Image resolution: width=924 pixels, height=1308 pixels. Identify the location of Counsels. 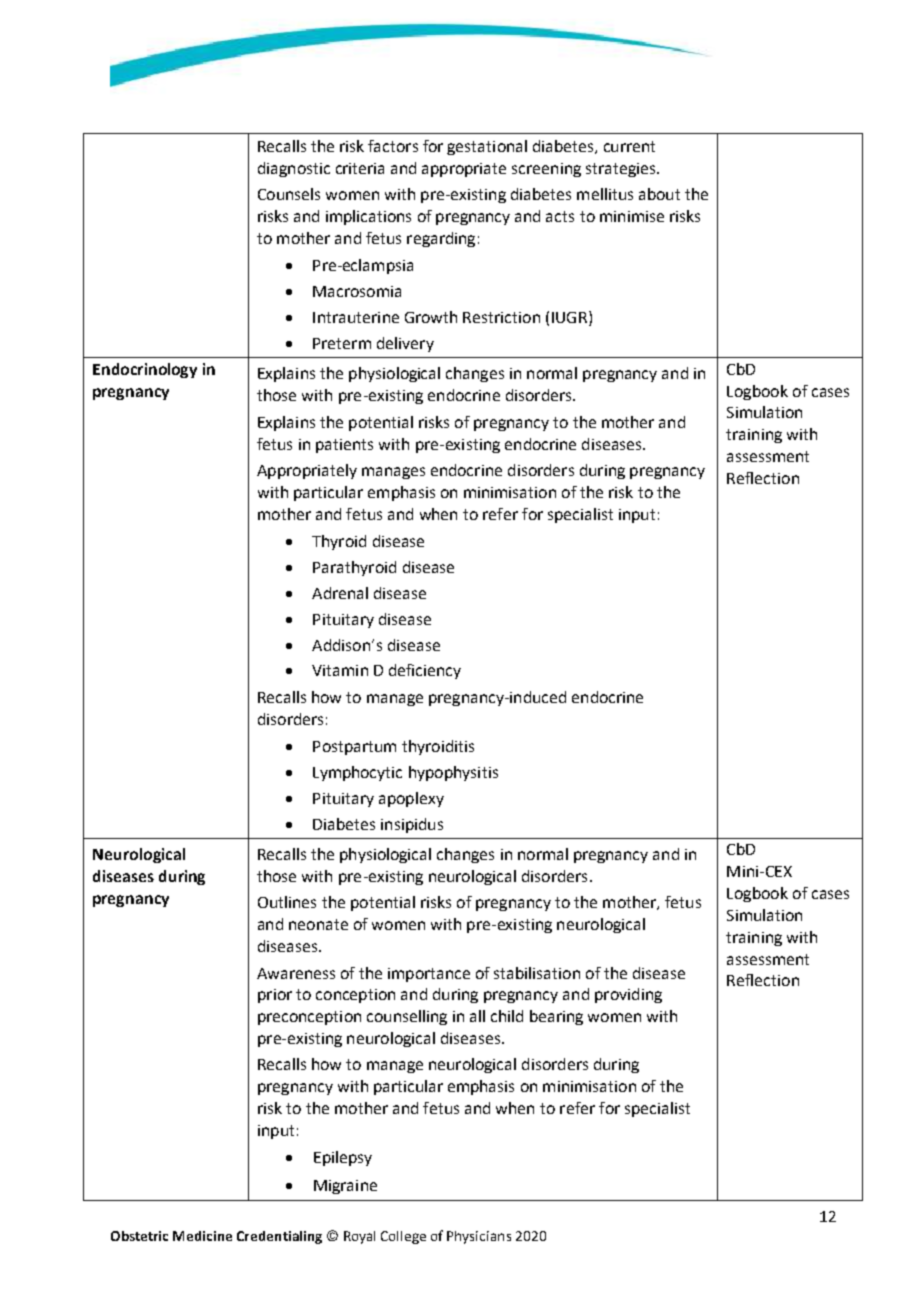
(289, 194).
